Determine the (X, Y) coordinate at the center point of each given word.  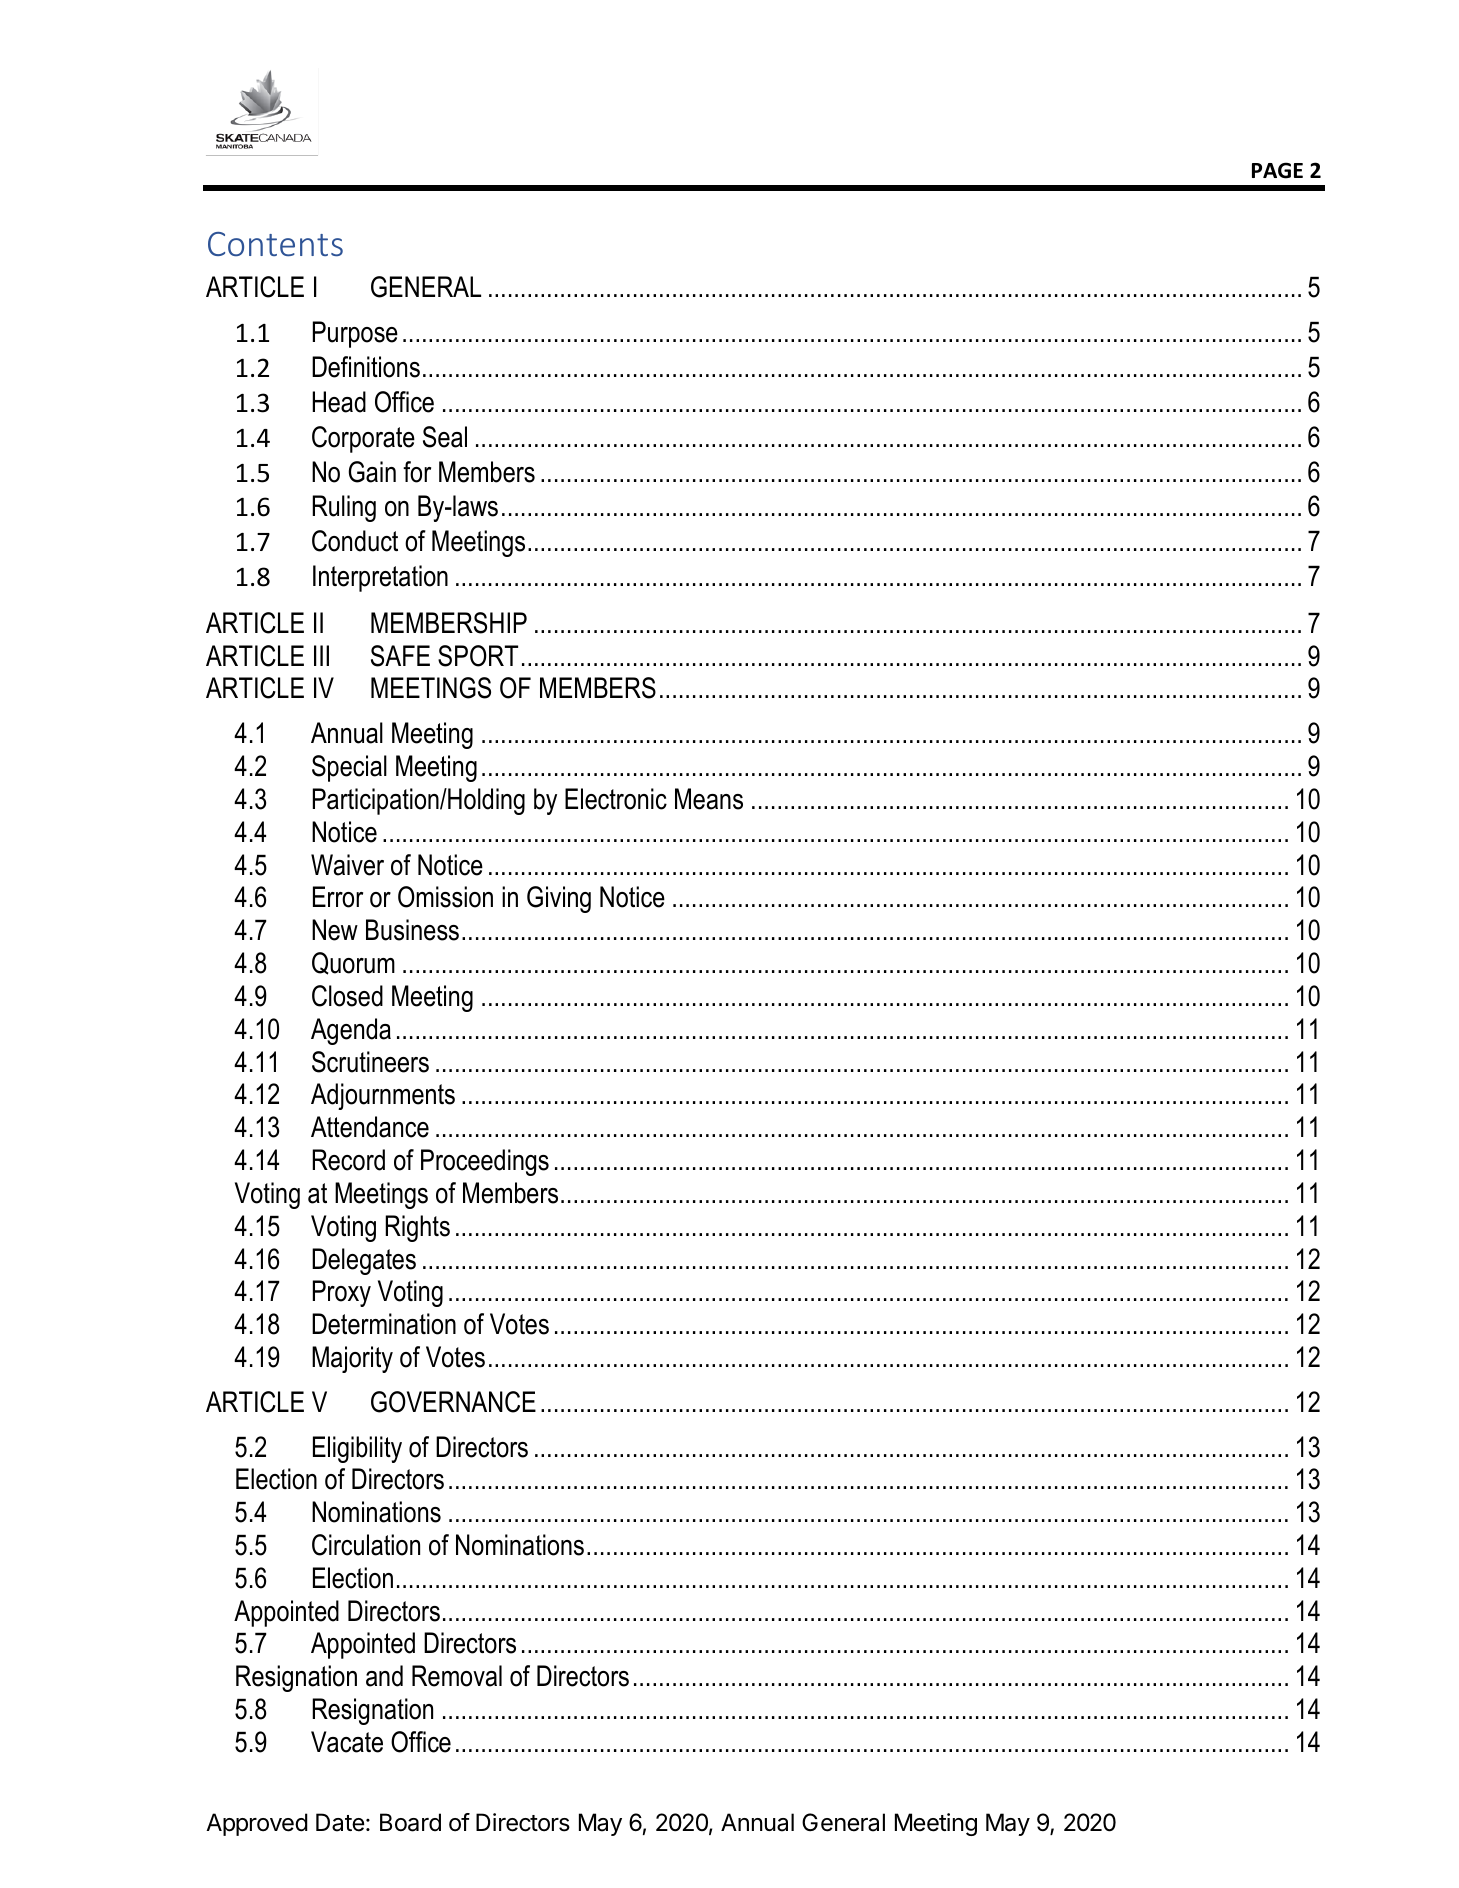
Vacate (347, 1742)
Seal (445, 437)
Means (709, 799)
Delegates (364, 1261)
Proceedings (485, 1162)
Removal (457, 1676)
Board (410, 1822)
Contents (275, 244)
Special (349, 768)
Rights (417, 1228)
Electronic (616, 799)
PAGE (1277, 170)
